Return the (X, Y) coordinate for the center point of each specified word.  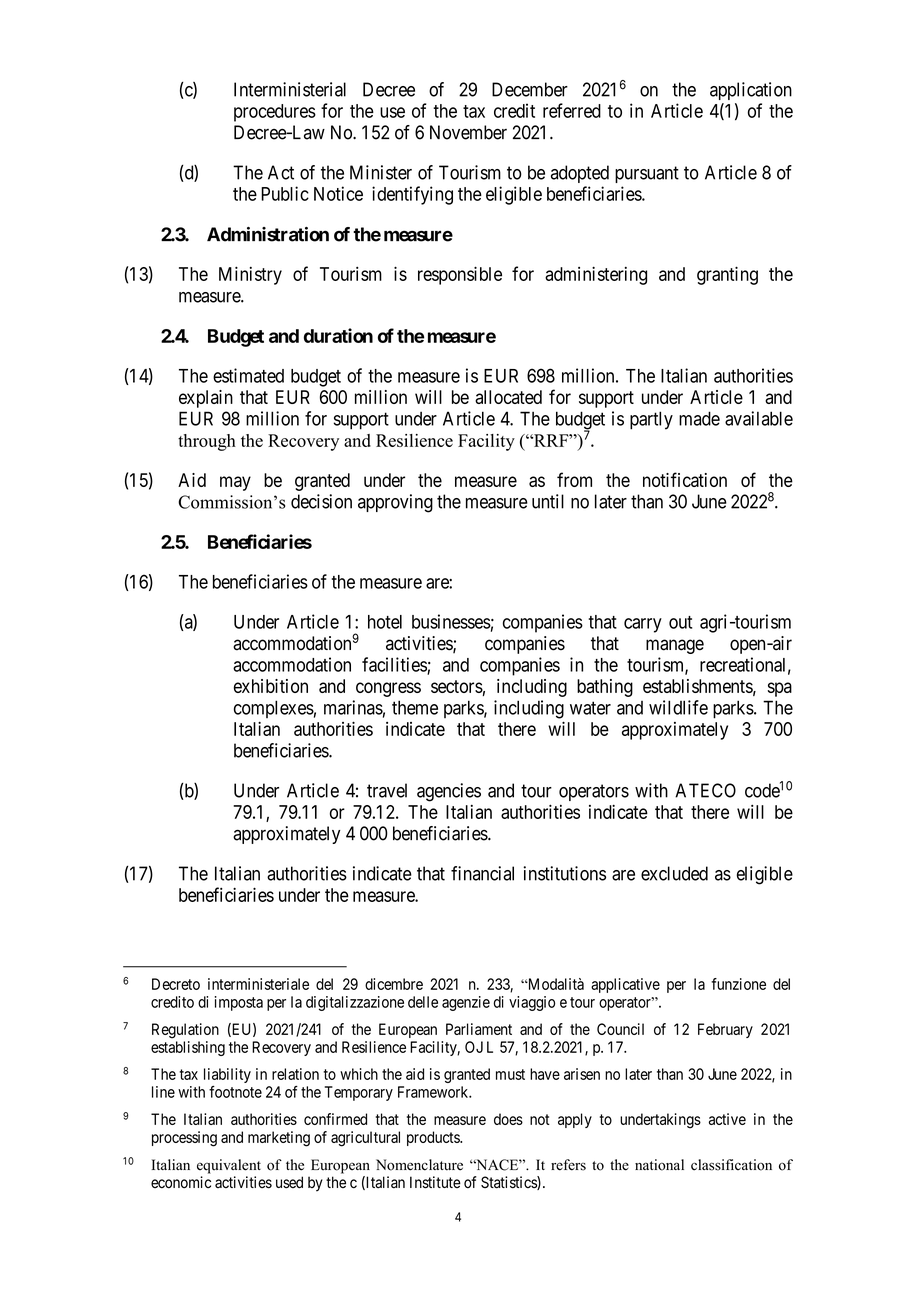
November (468, 132)
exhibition (271, 686)
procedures (275, 113)
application (751, 91)
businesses (451, 621)
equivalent (229, 1166)
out (680, 622)
